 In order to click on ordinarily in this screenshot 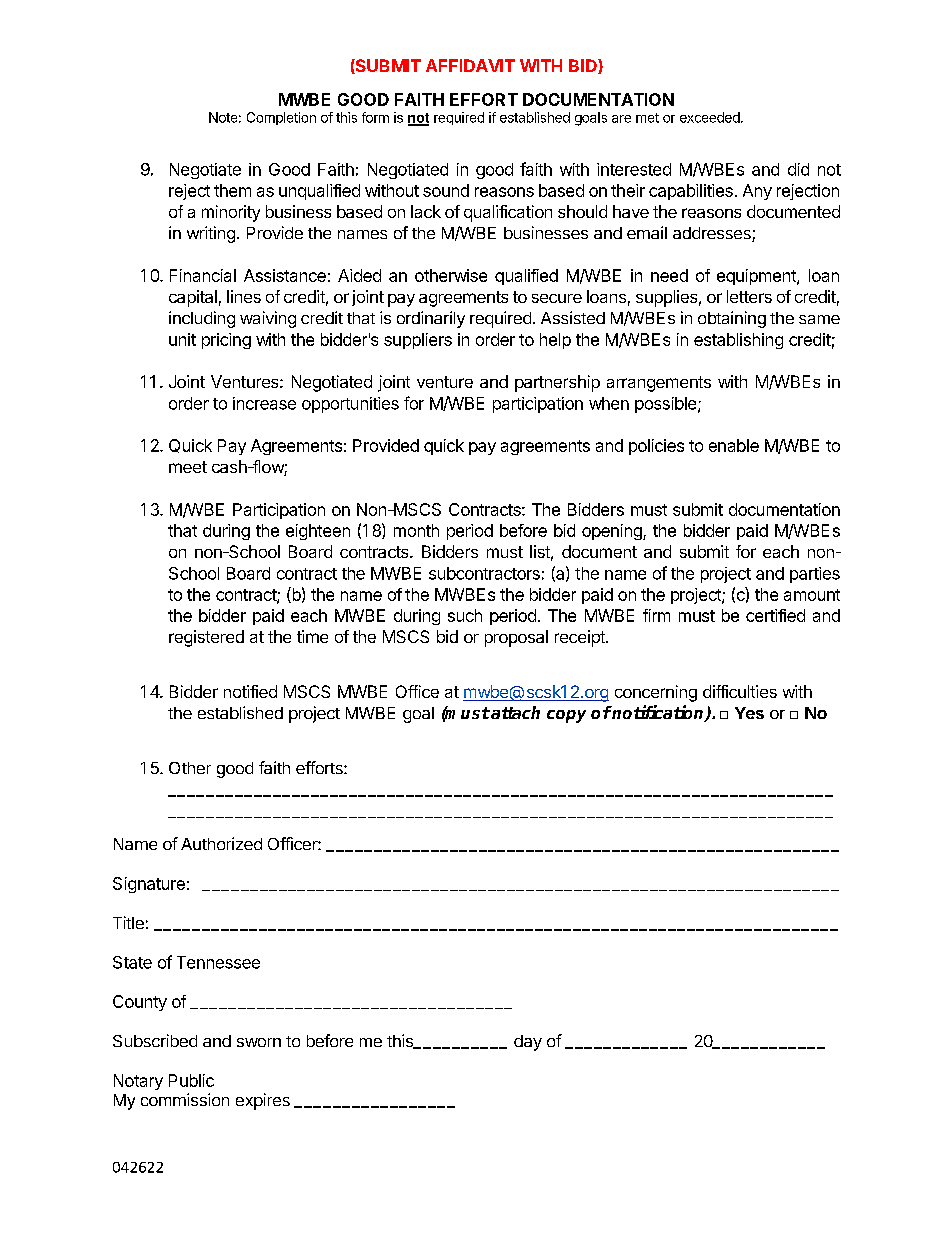, I will do `click(431, 319)`.
